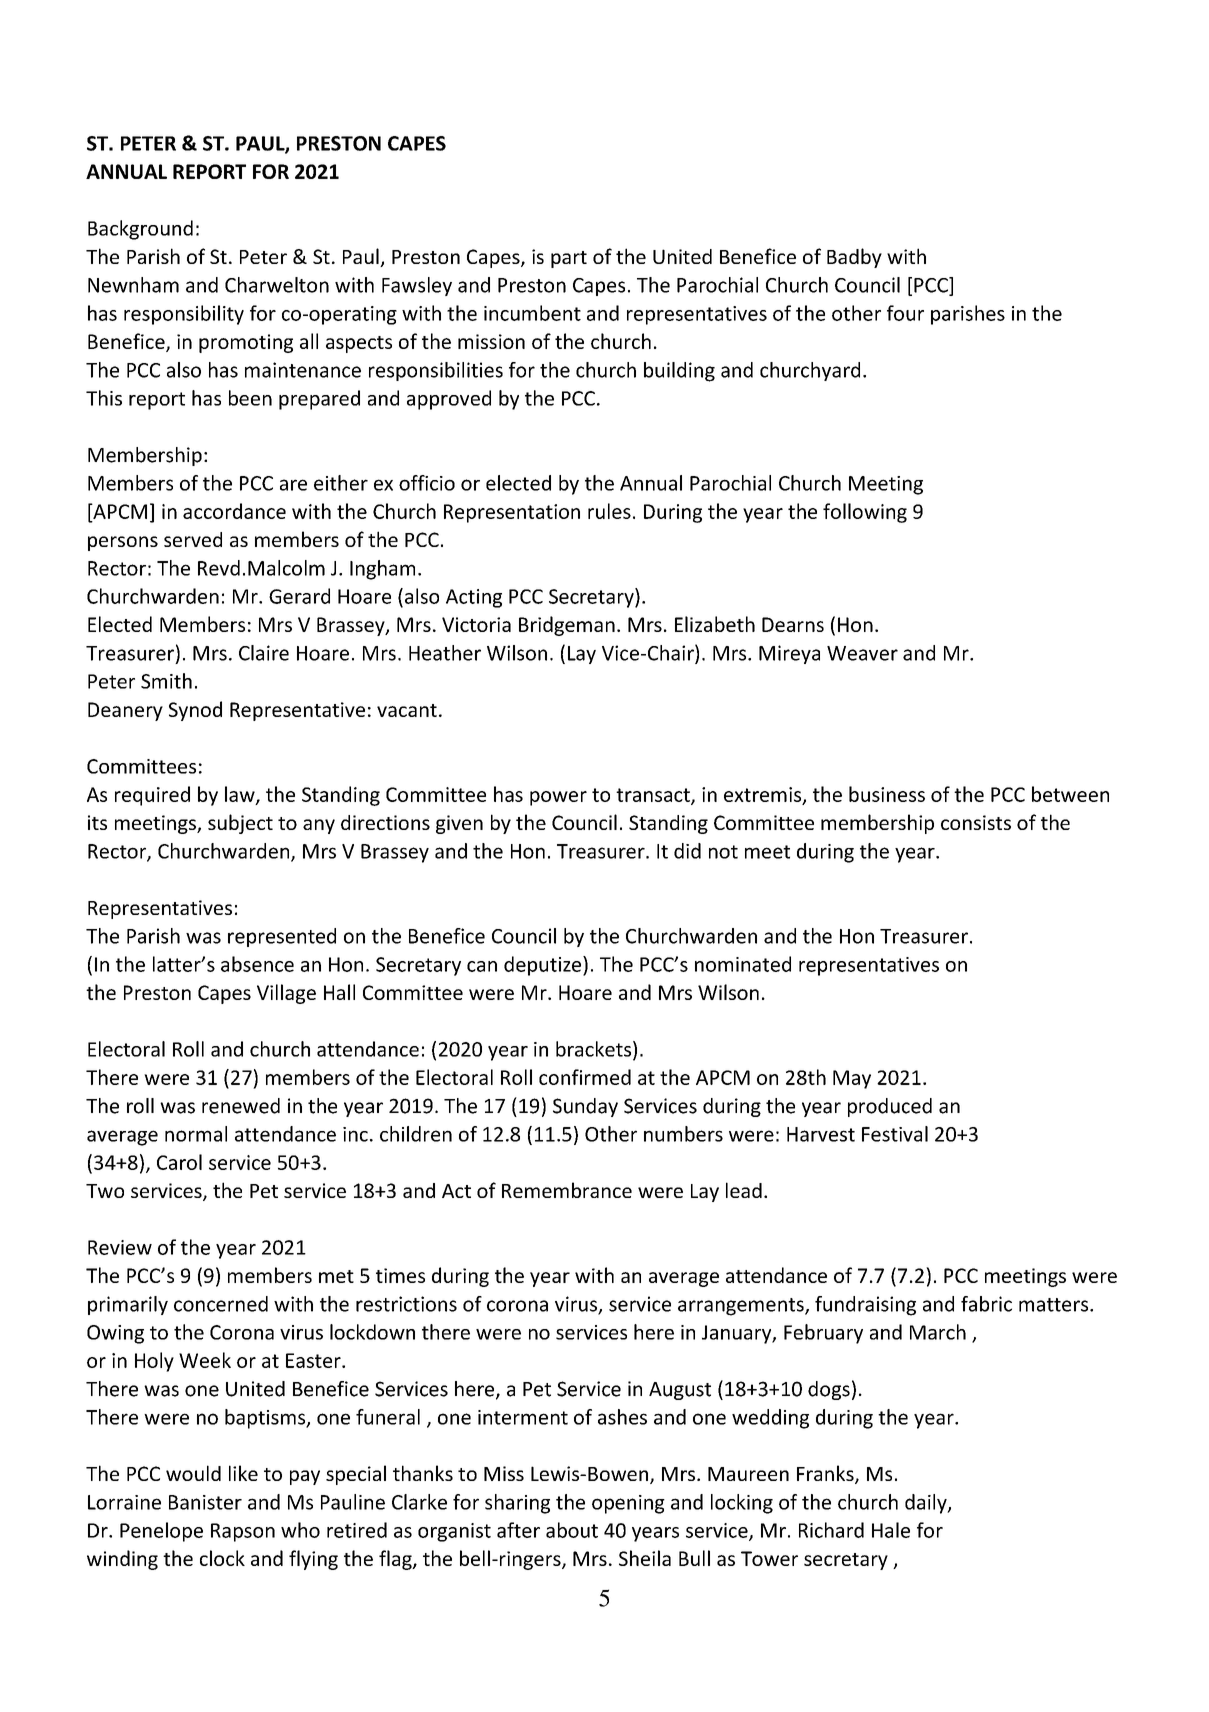 This screenshot has height=1712, width=1209. Describe the element at coordinates (205, 1502) in the screenshot. I see `Banister` at that location.
